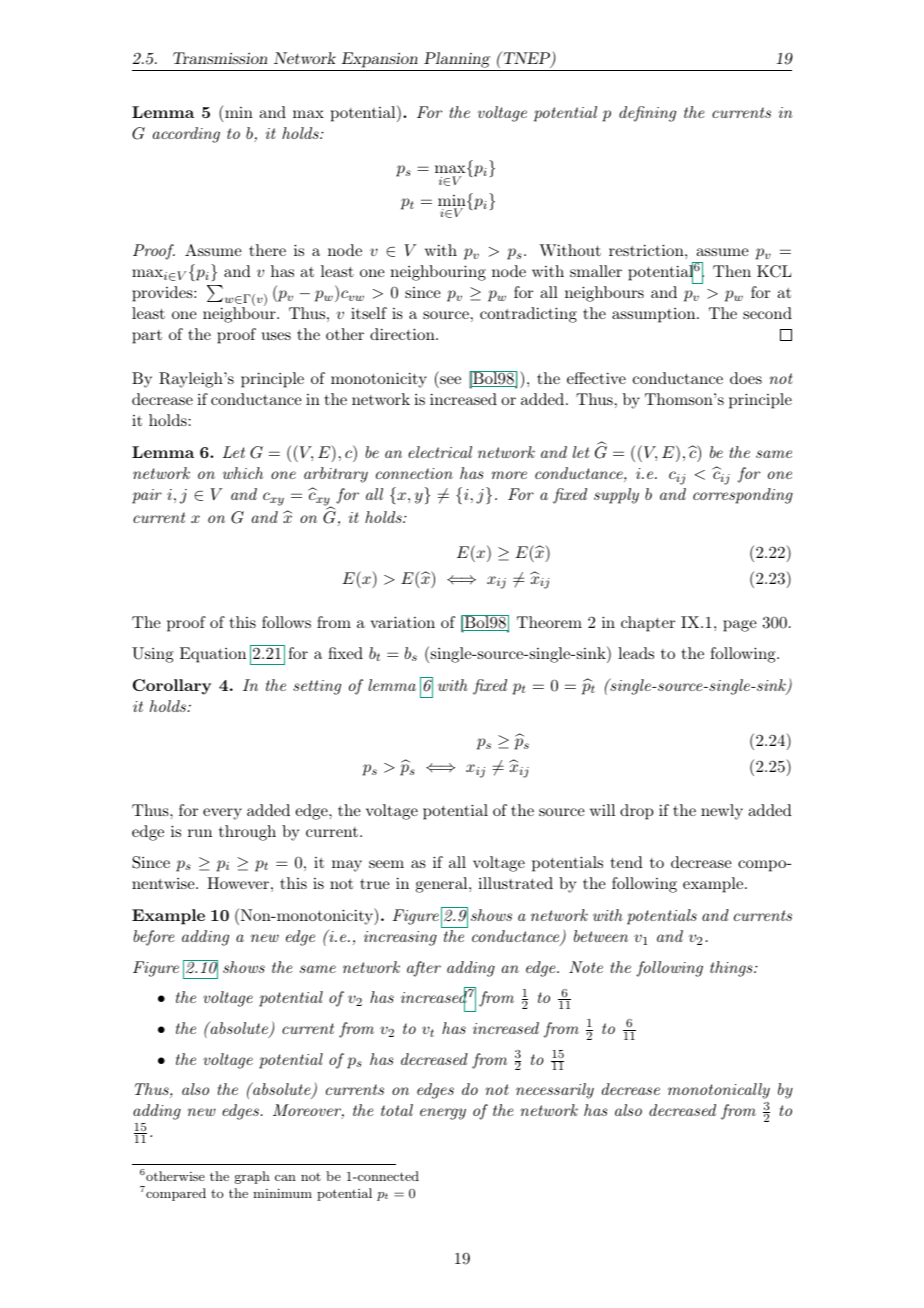 This page has width=924, height=1308. I want to click on energy, so click(443, 1114).
